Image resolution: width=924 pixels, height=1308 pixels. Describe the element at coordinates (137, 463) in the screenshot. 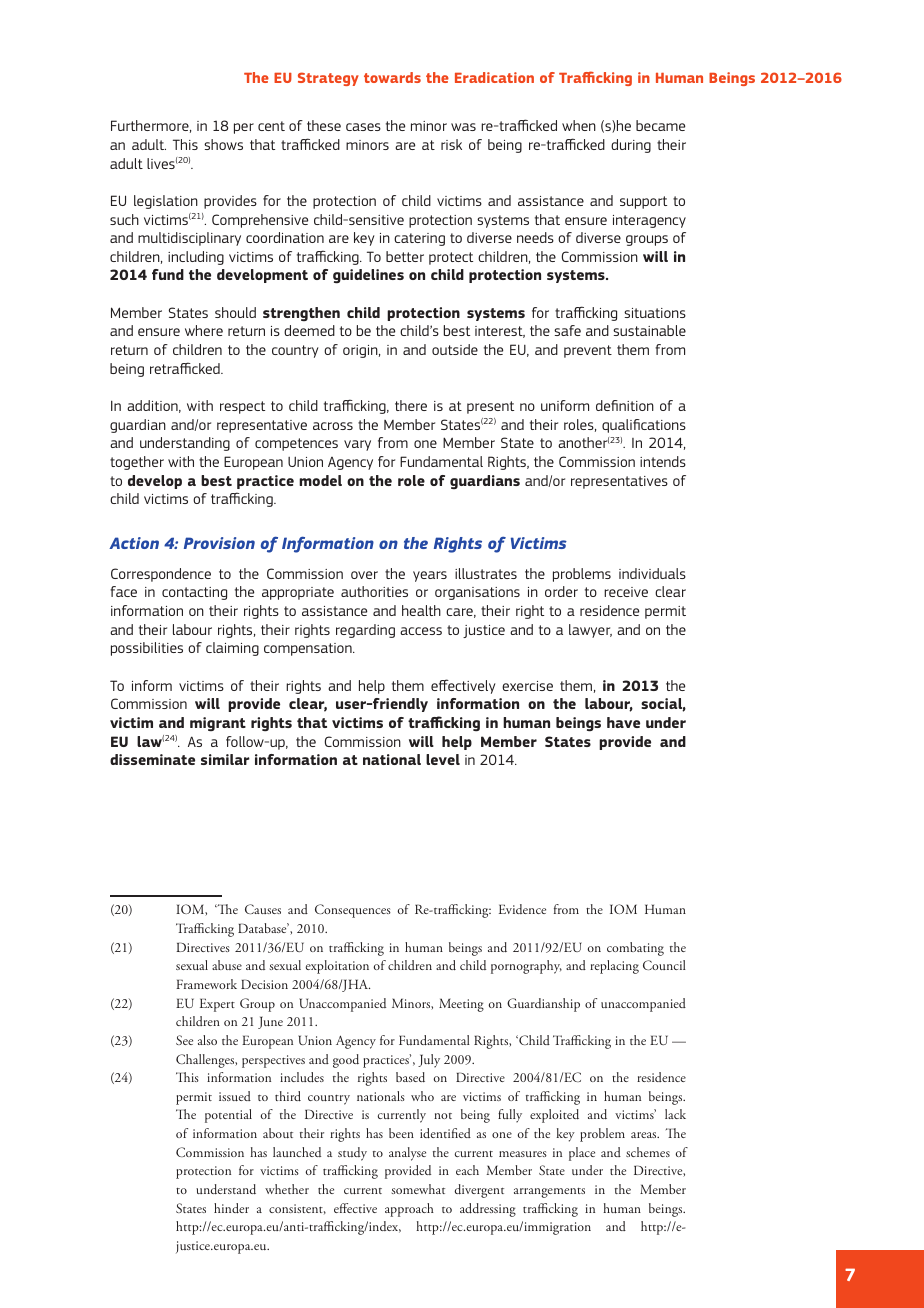

I see `together` at that location.
